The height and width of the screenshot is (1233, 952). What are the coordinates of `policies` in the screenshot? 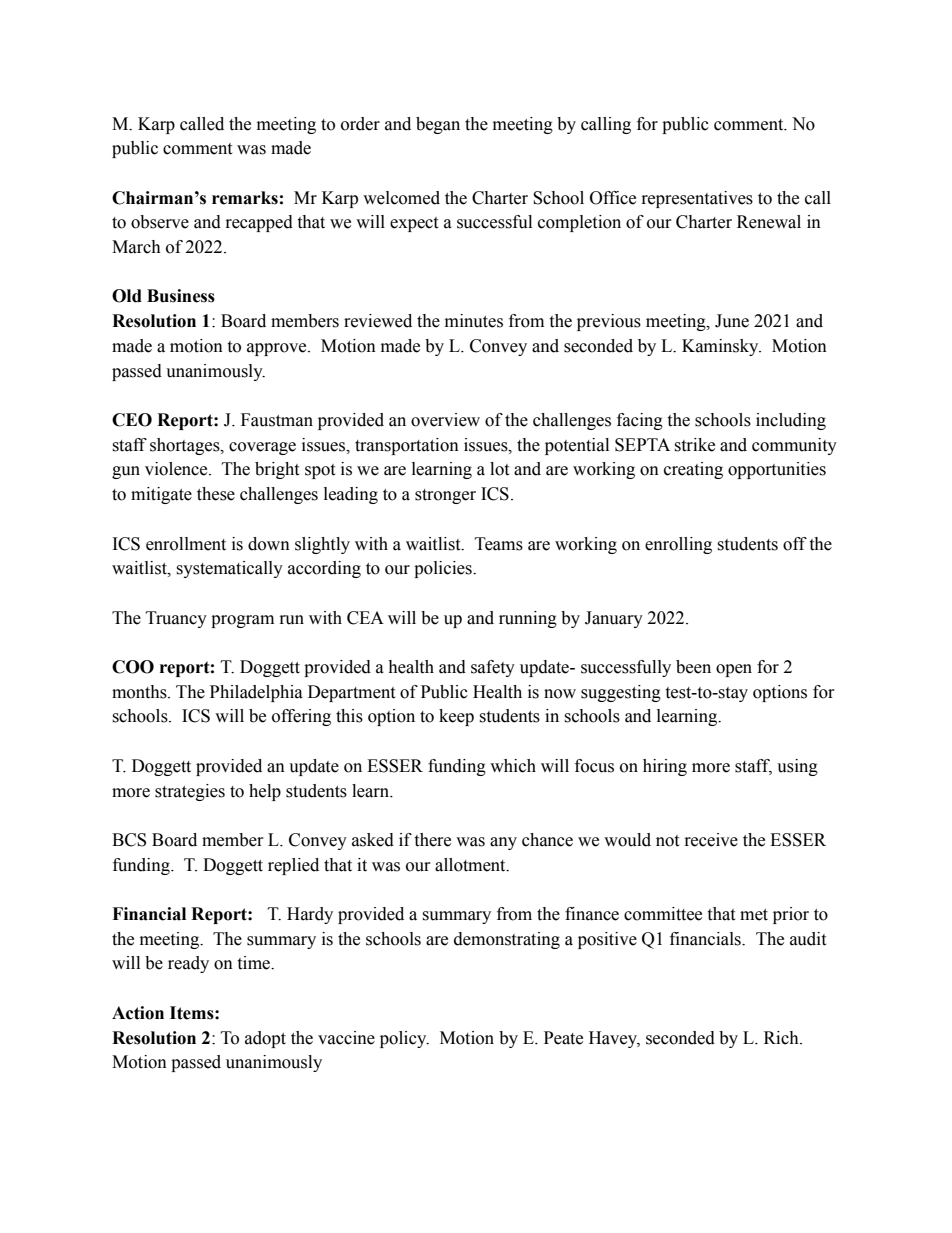 It's located at (444, 569).
